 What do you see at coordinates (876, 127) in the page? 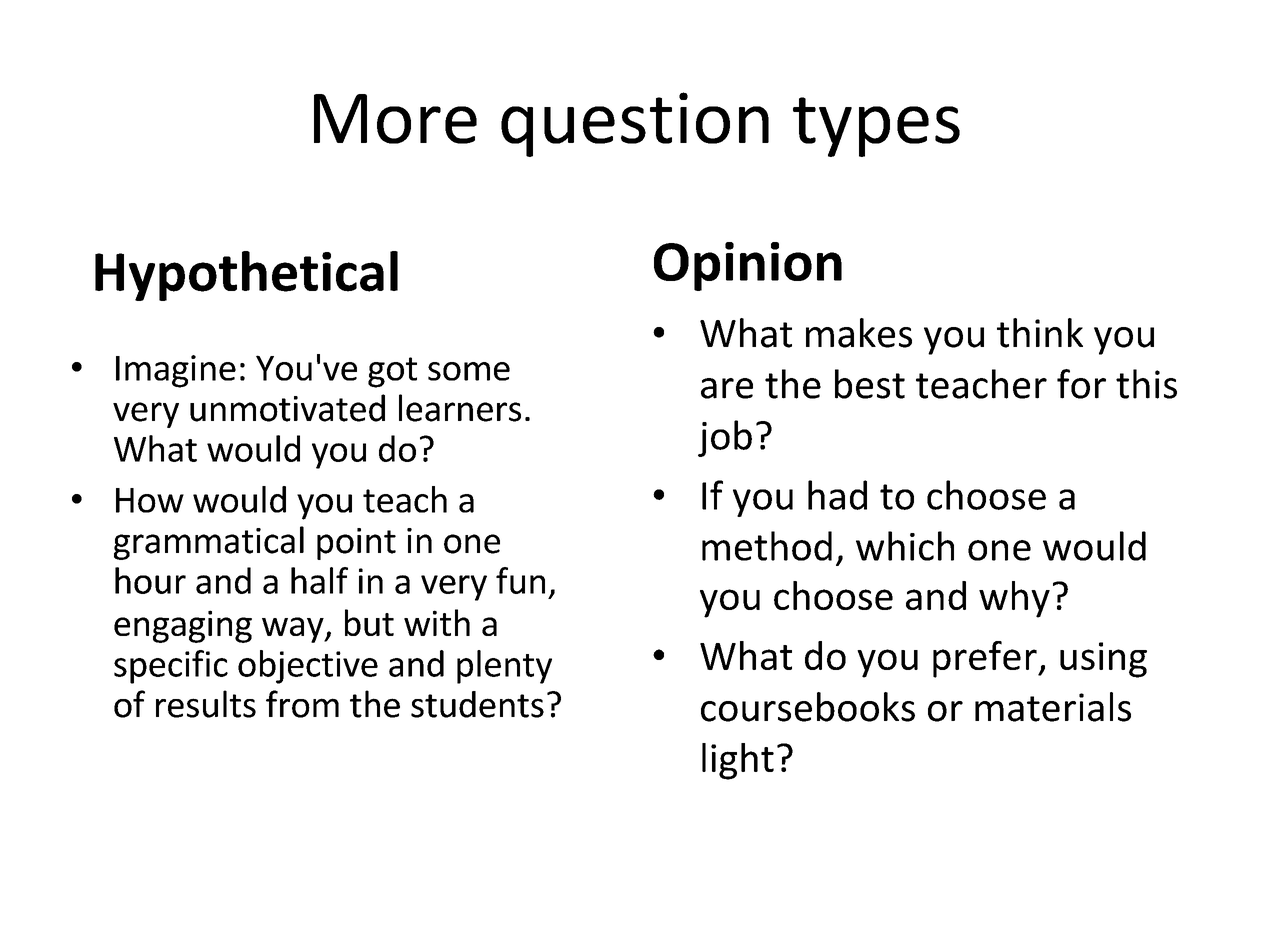
I see `types` at bounding box center [876, 127].
